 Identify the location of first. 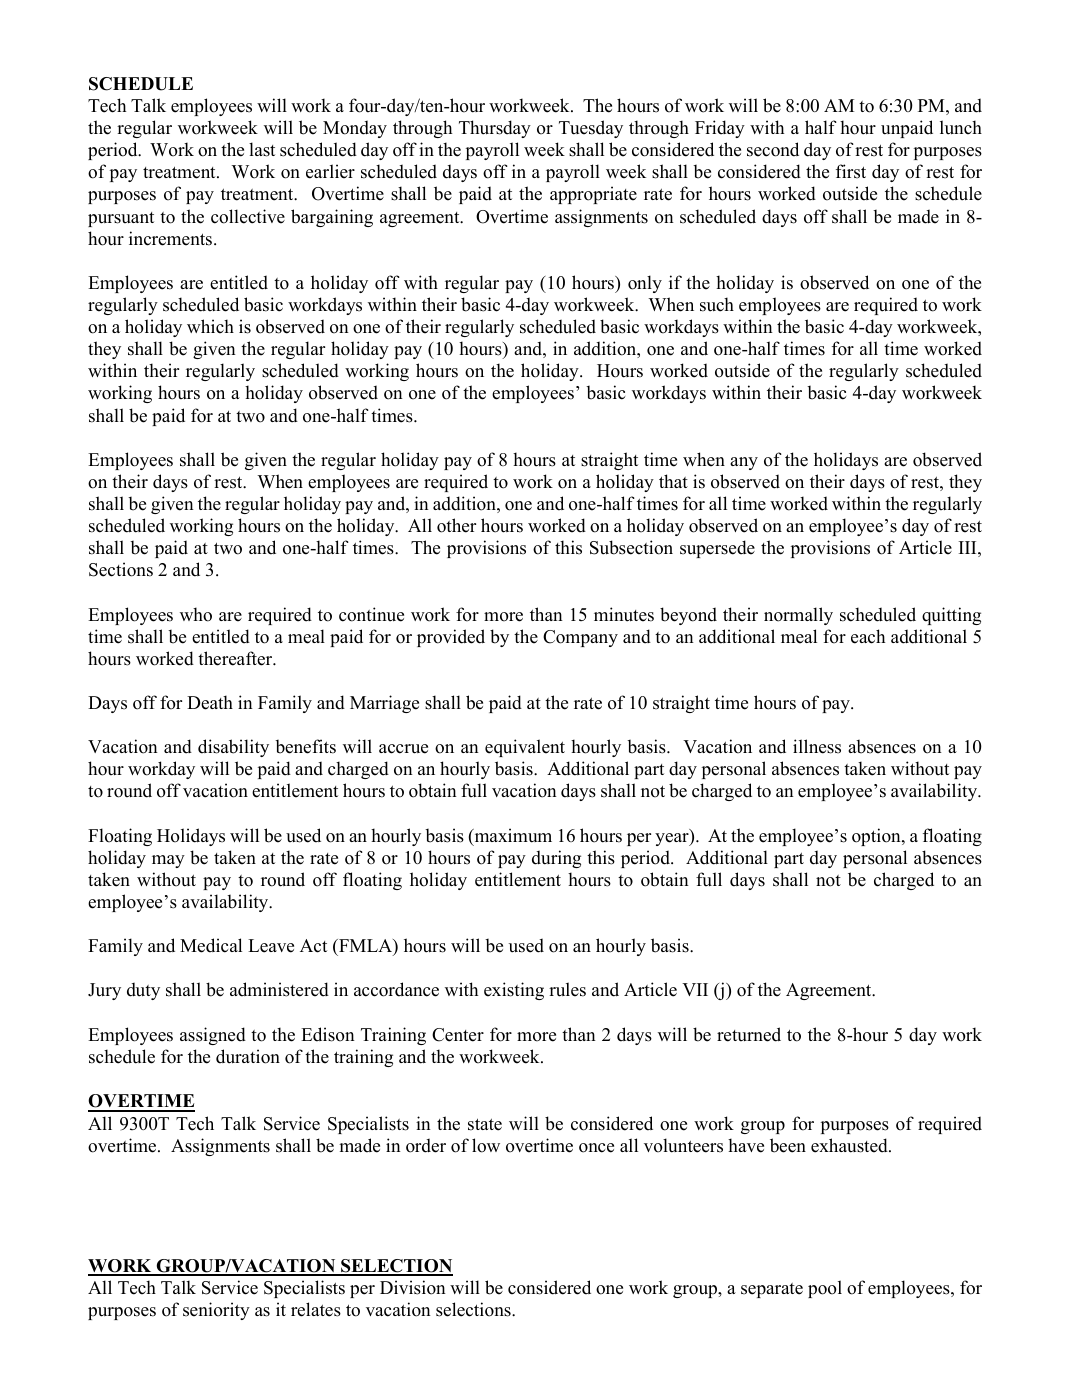
(851, 171).
